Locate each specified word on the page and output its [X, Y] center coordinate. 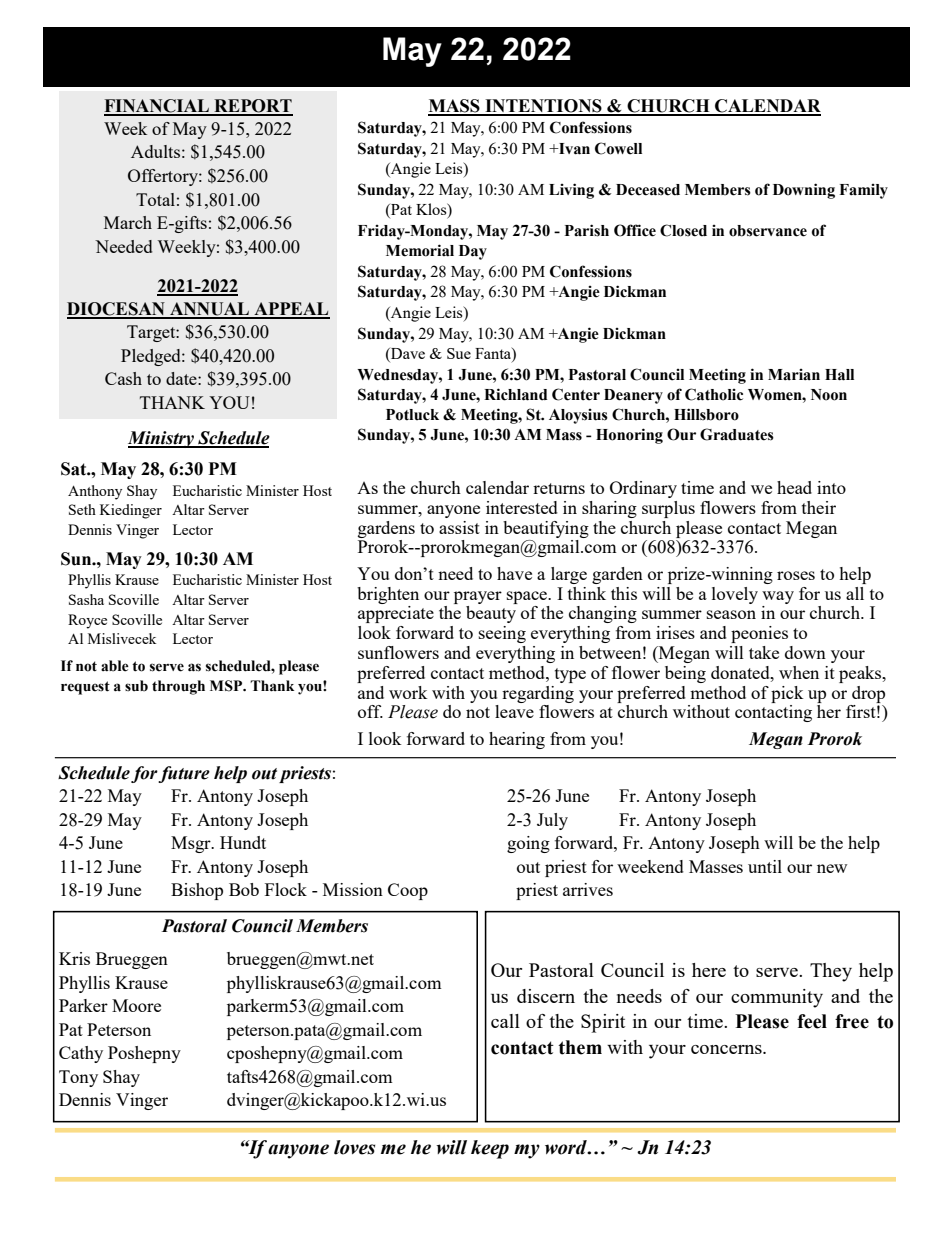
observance [768, 231]
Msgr [192, 844]
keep [490, 1149]
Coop [408, 891]
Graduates [737, 434]
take [764, 652]
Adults [155, 151]
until [765, 866]
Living [571, 191]
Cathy [81, 1054]
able [115, 666]
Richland [515, 394]
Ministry [162, 439]
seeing [502, 634]
